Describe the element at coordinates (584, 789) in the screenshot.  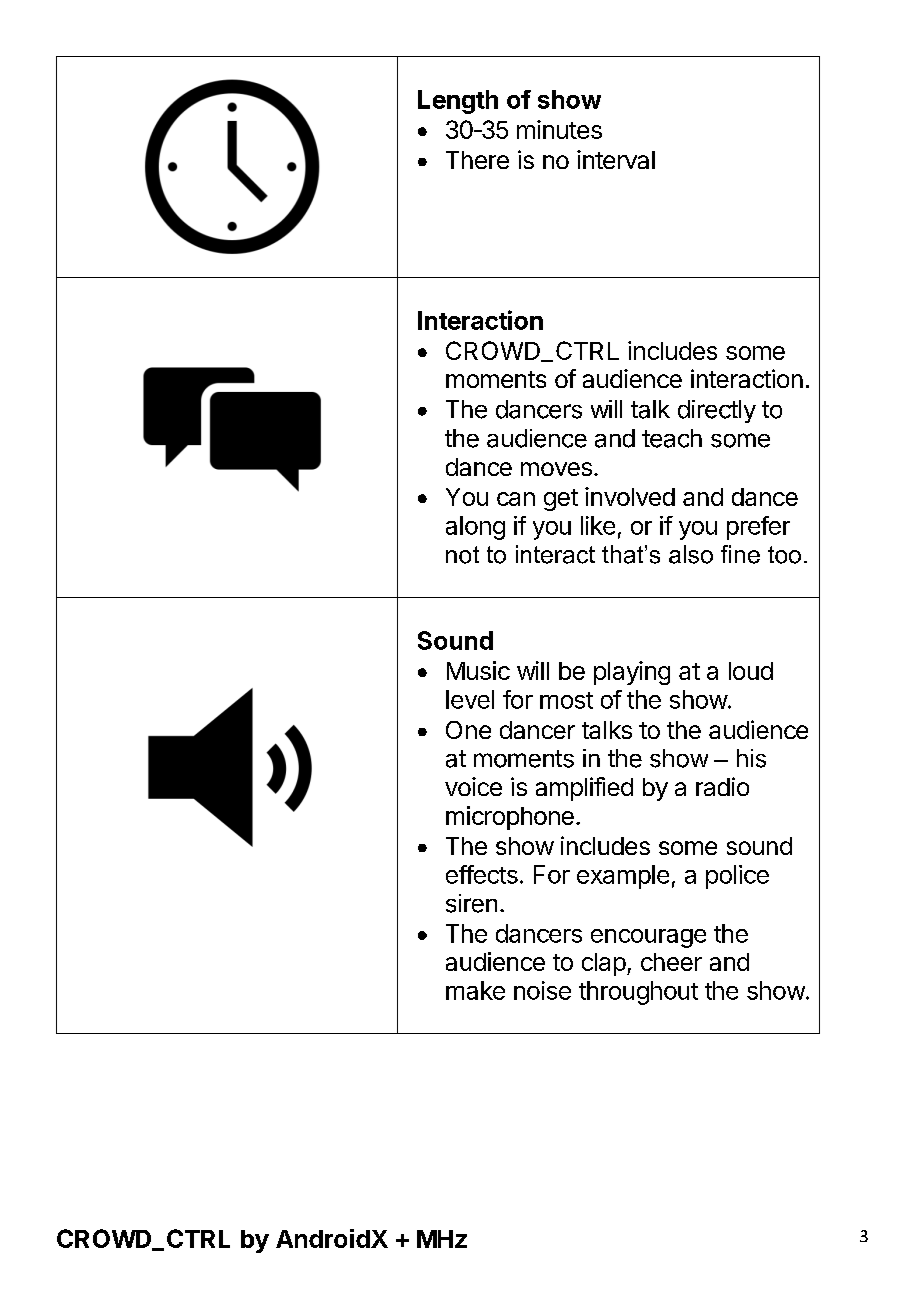
I see `amplified` at that location.
